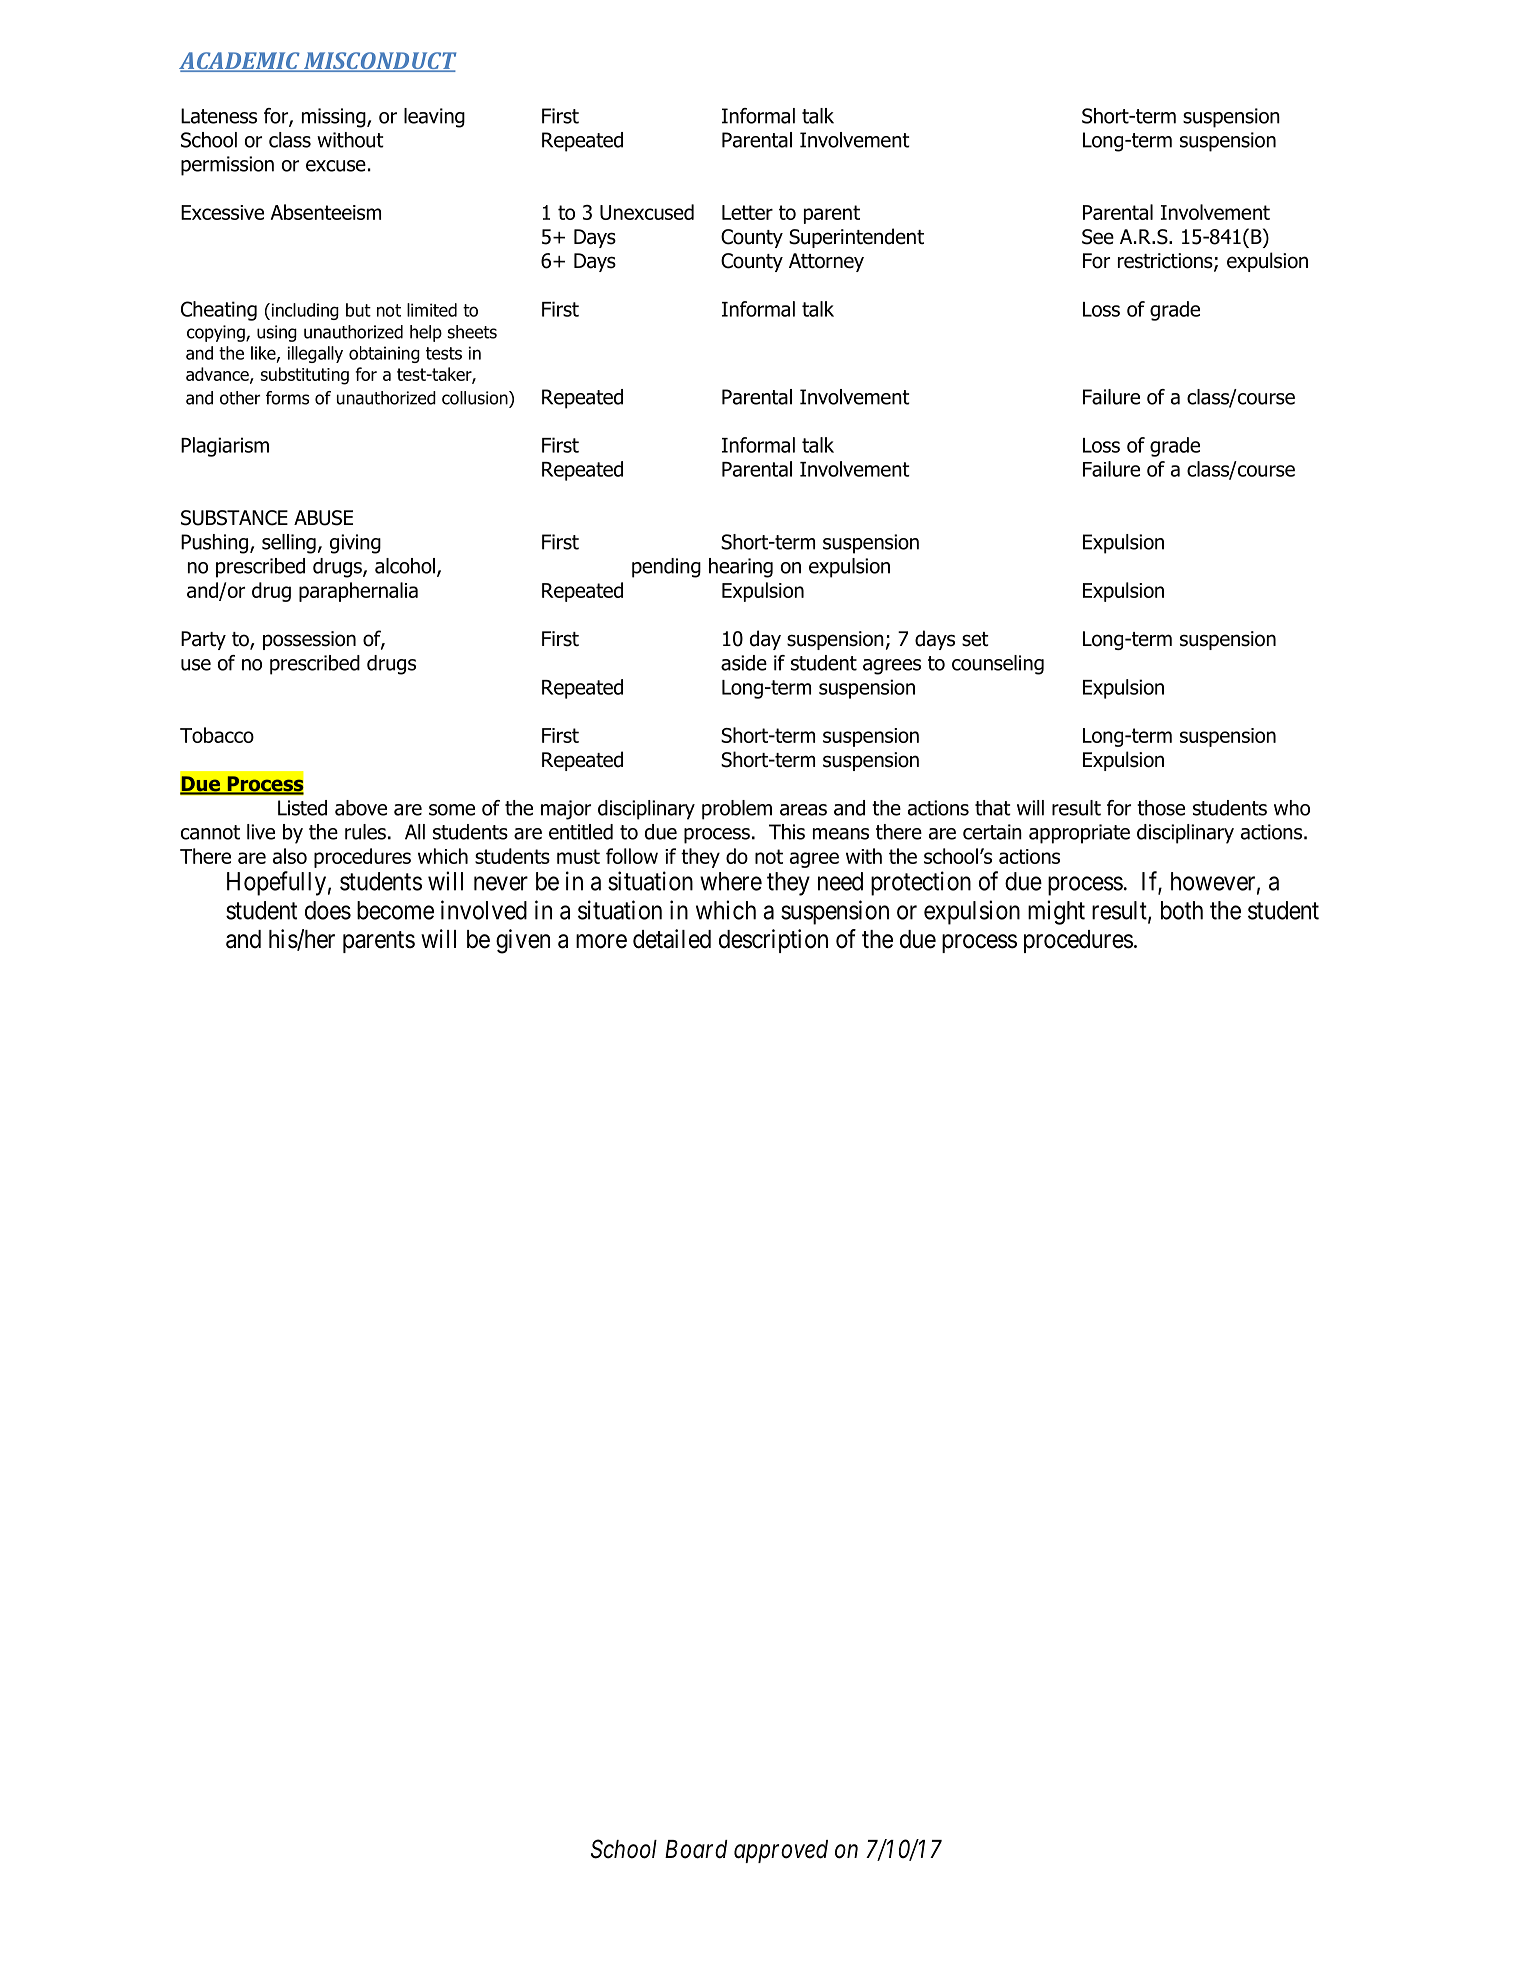 This screenshot has height=1983, width=1532. What do you see at coordinates (335, 118) in the screenshot?
I see `missing` at bounding box center [335, 118].
